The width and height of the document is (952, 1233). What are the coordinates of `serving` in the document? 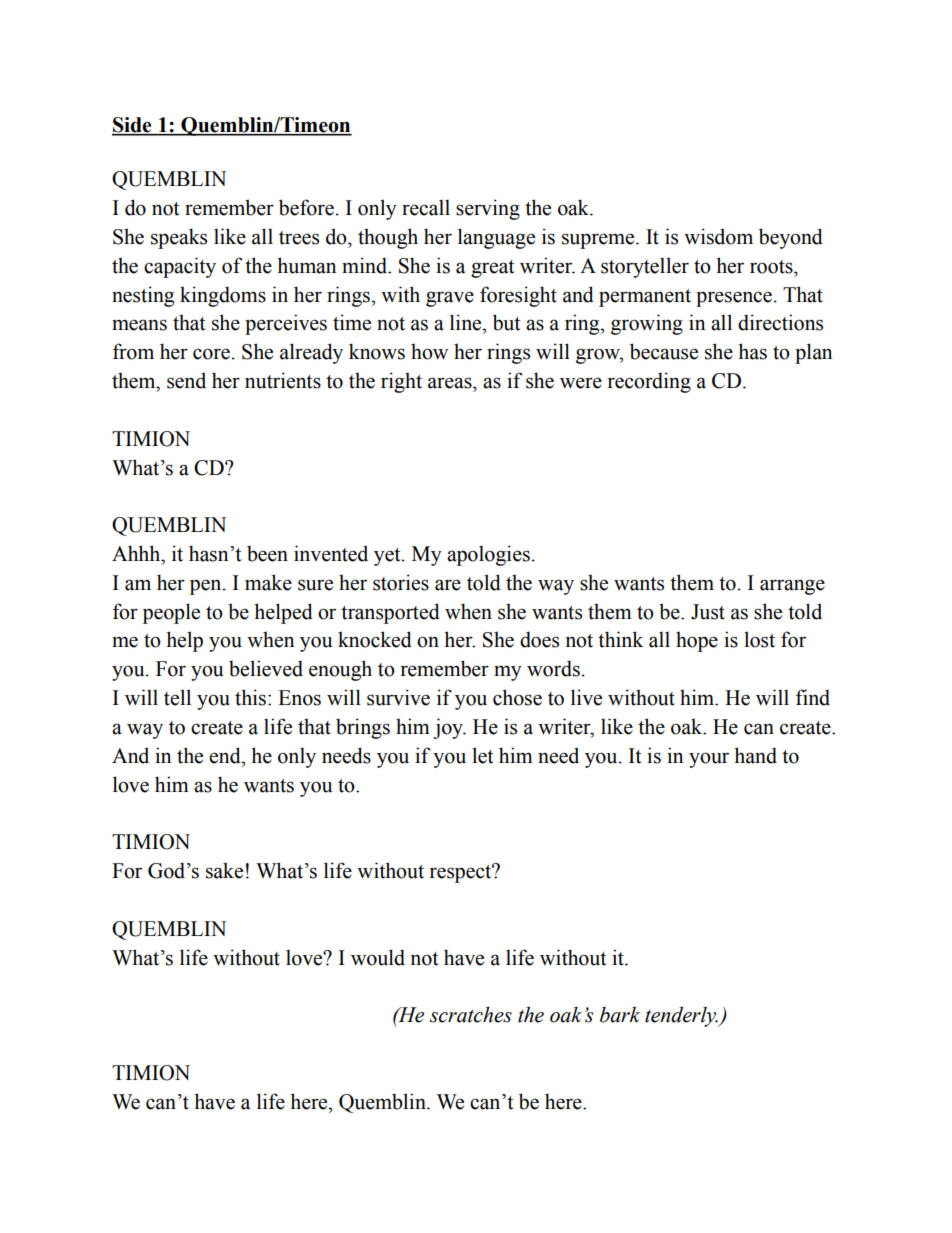 It's located at (488, 209).
